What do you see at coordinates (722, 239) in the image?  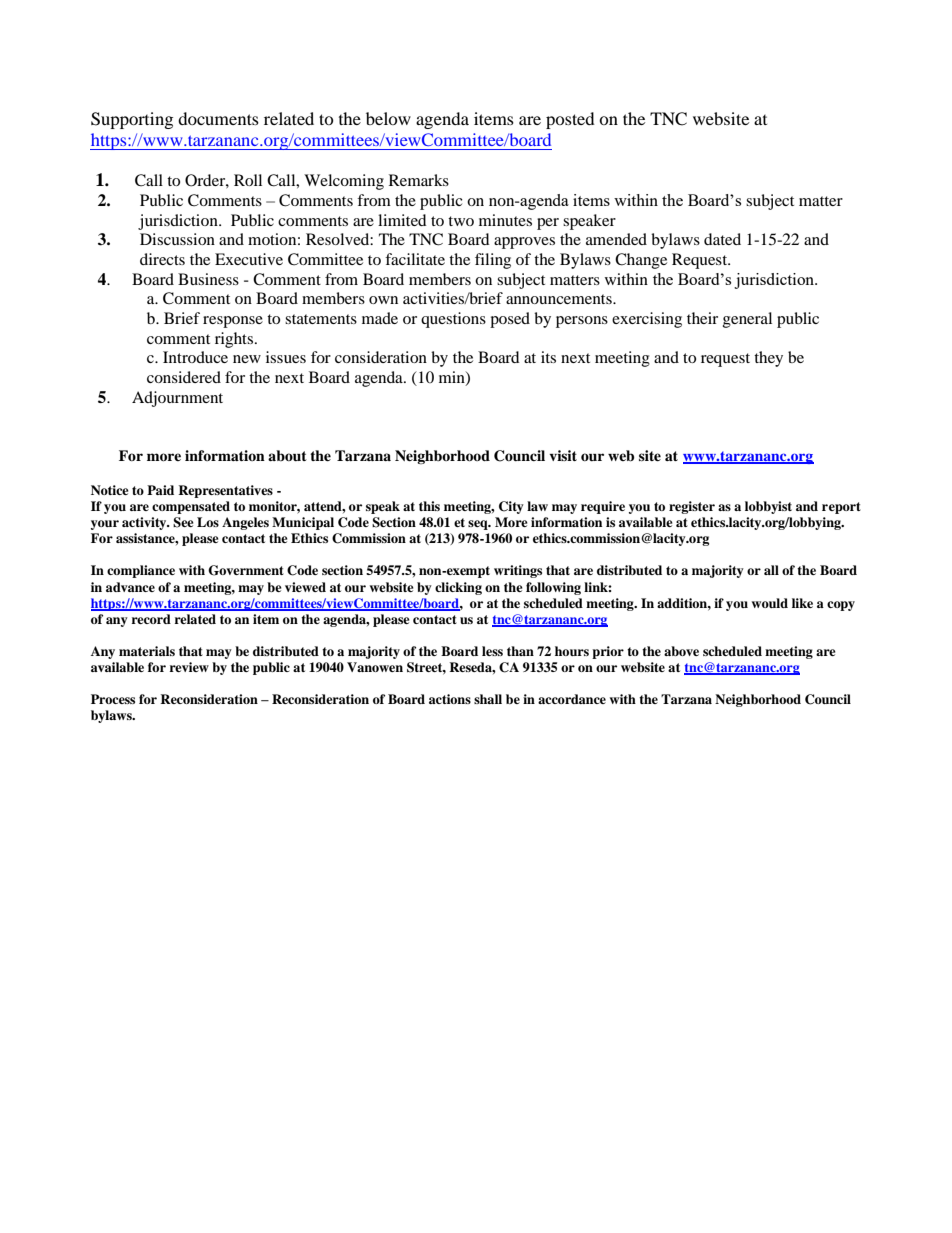 I see `dated` at bounding box center [722, 239].
